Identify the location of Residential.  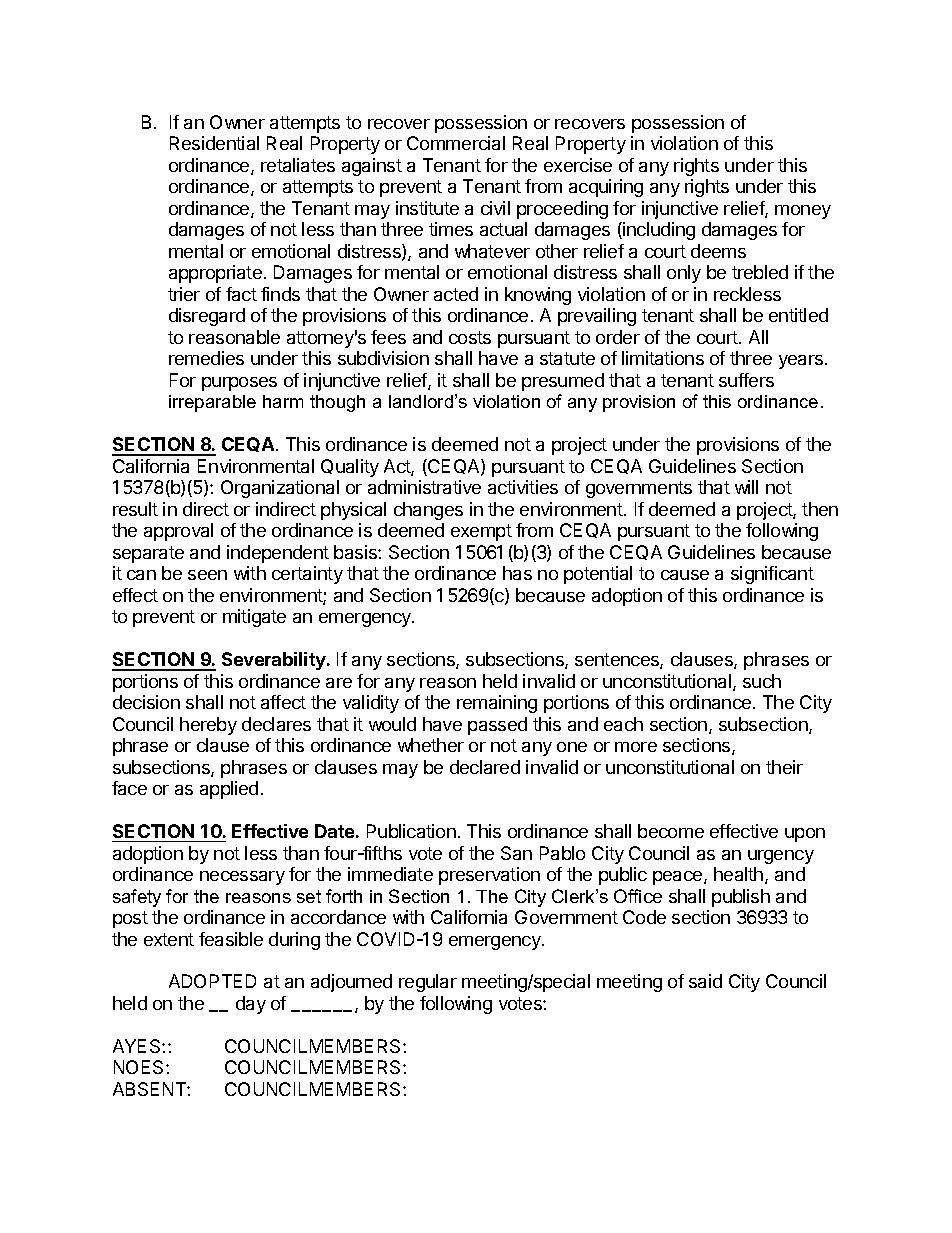
(214, 143).
